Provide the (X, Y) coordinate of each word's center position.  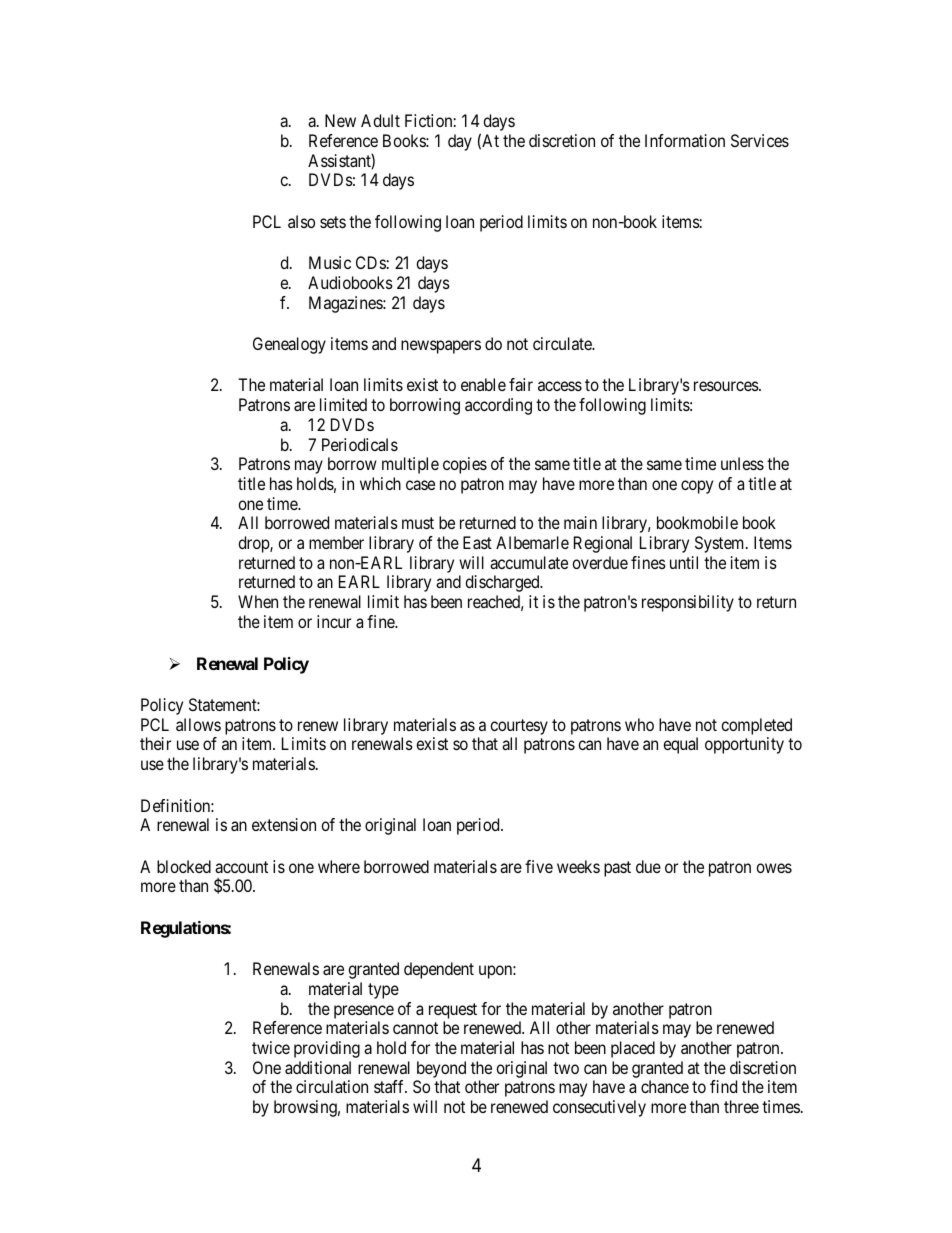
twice (271, 1047)
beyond (440, 1071)
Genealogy (289, 345)
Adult (380, 120)
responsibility (688, 603)
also (301, 221)
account (241, 867)
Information (685, 140)
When (258, 601)
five (539, 866)
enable (483, 384)
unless (742, 463)
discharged (503, 583)
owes (774, 868)
